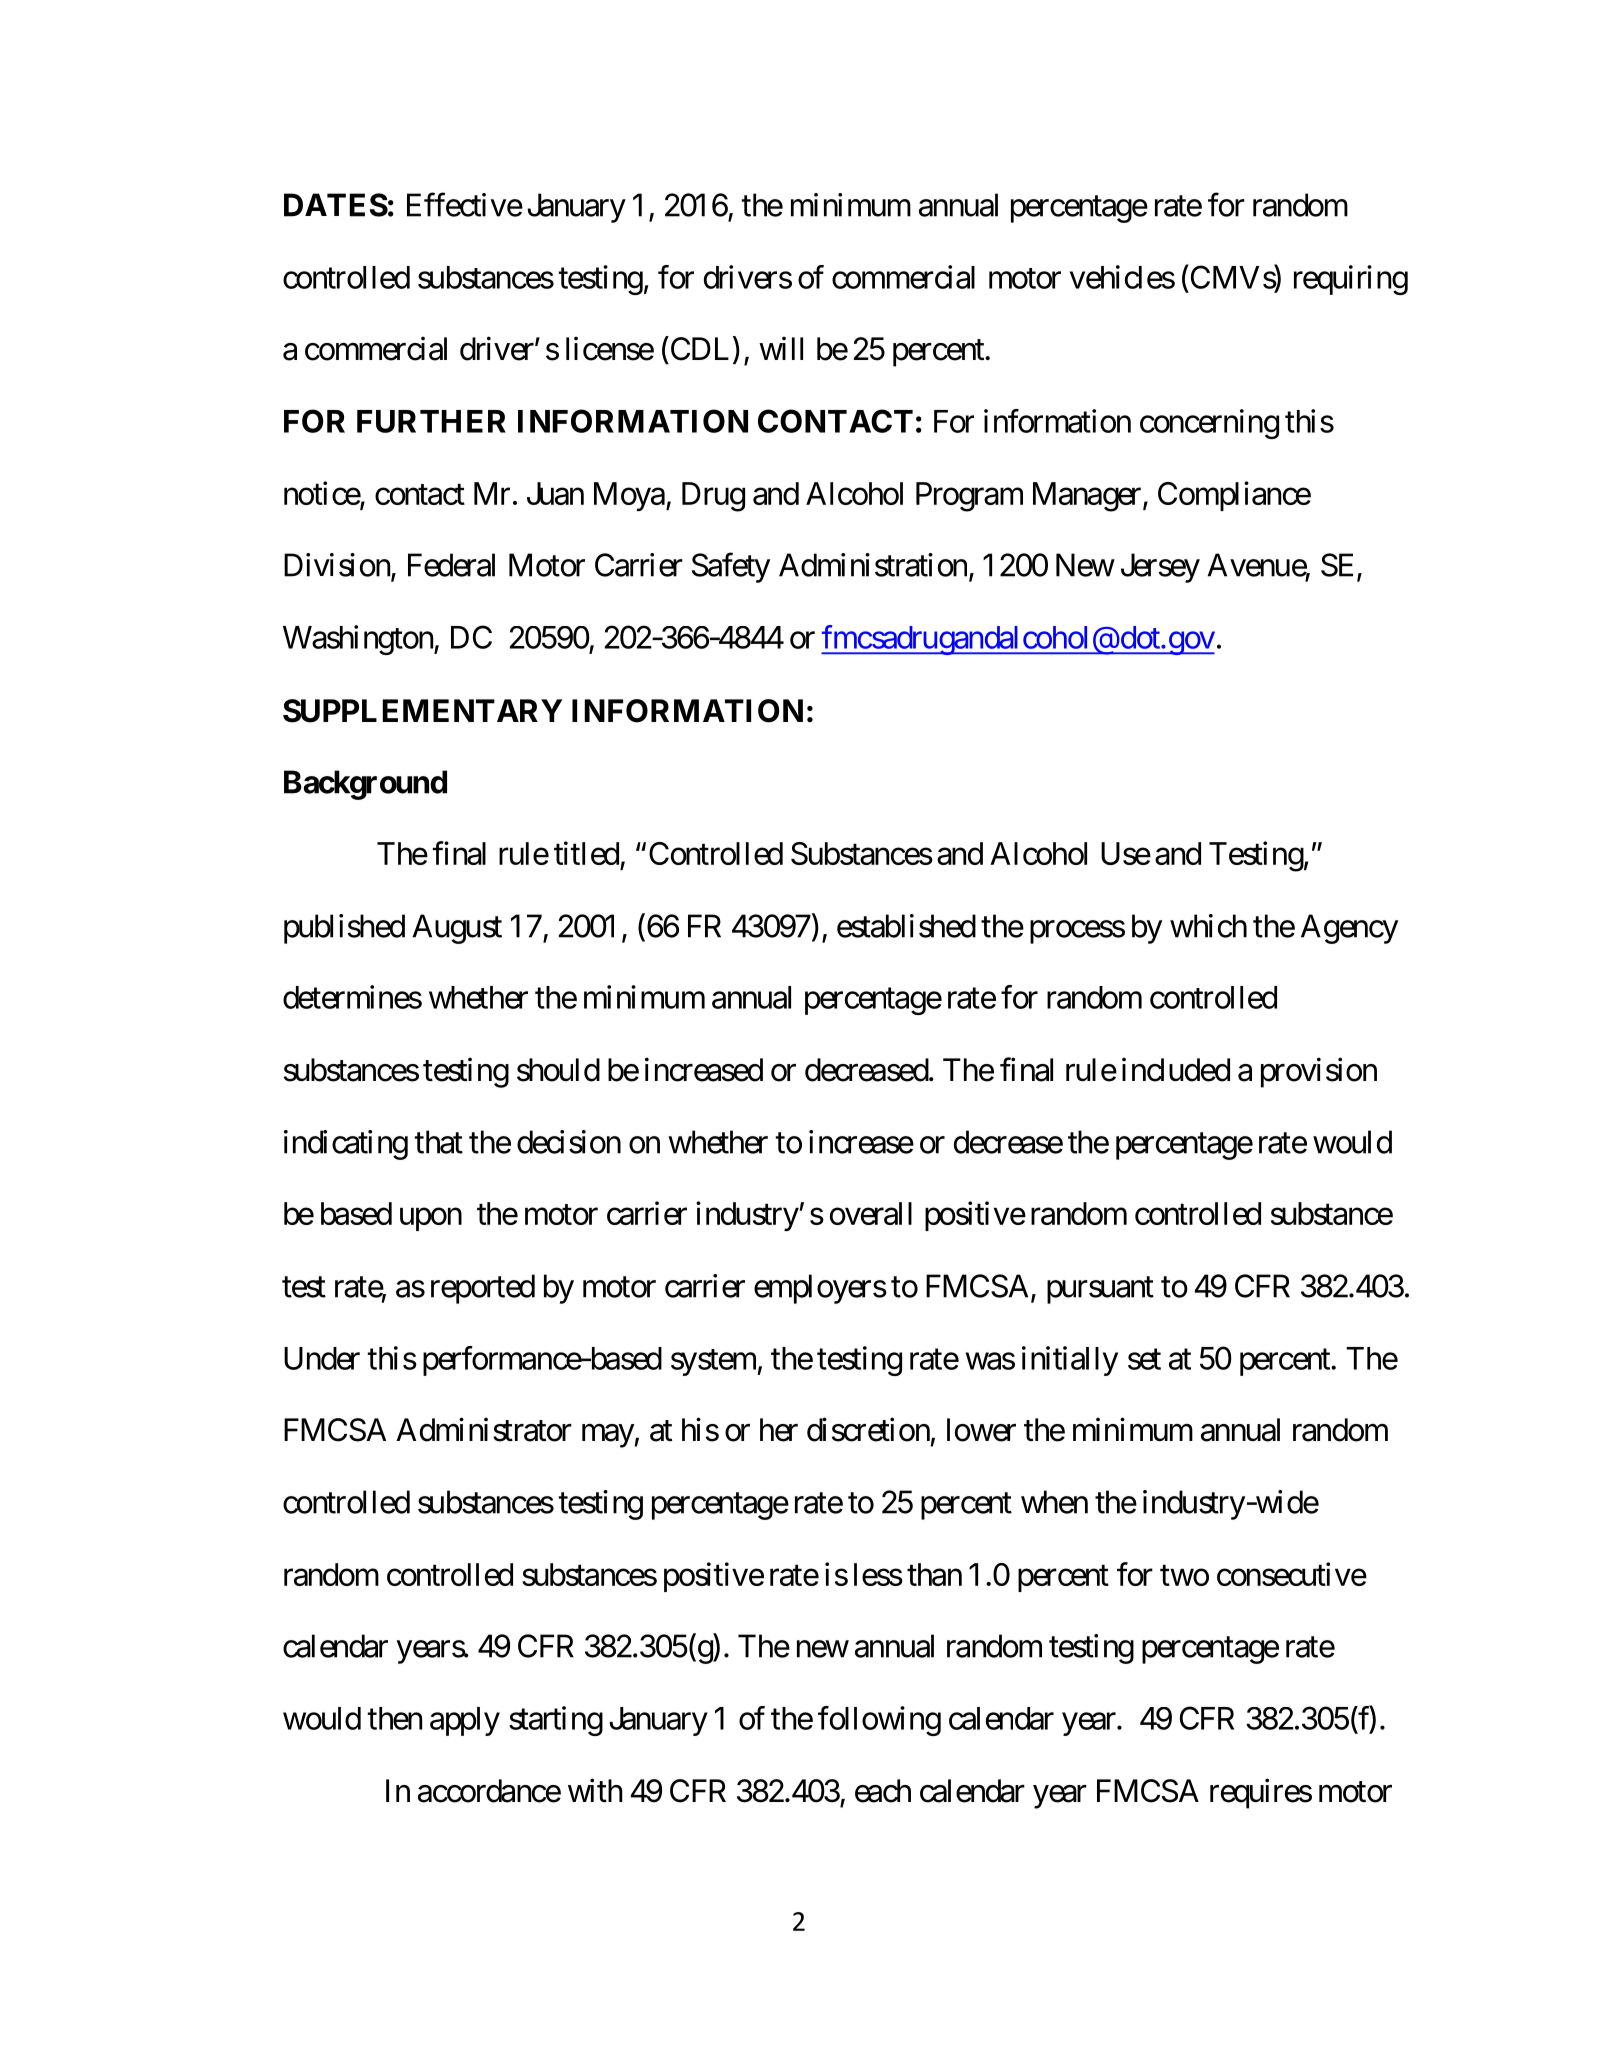  Describe the element at coordinates (586, 853) in the page. I see `titled` at that location.
